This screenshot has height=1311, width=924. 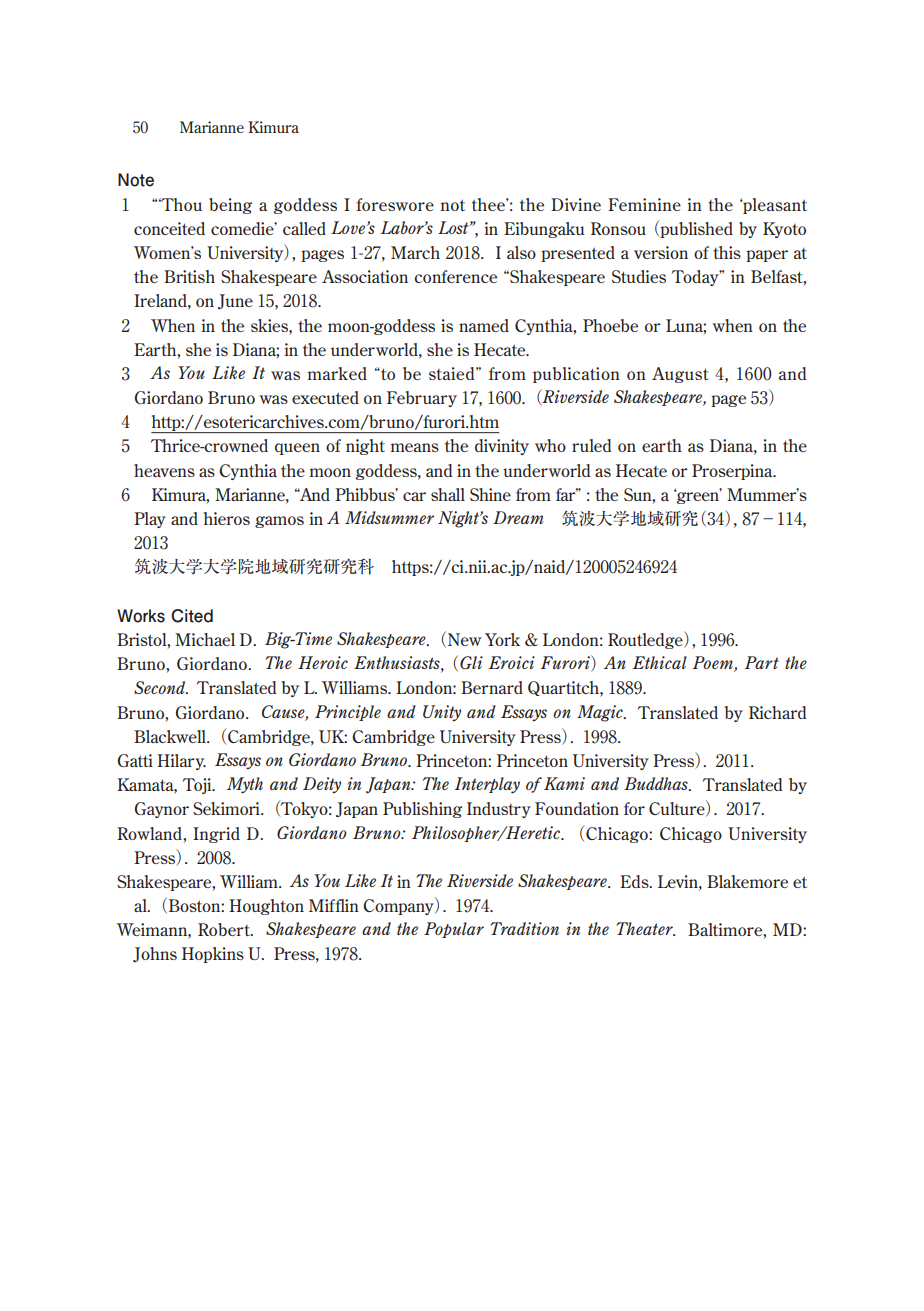 What do you see at coordinates (230, 206) in the screenshot?
I see `being` at bounding box center [230, 206].
